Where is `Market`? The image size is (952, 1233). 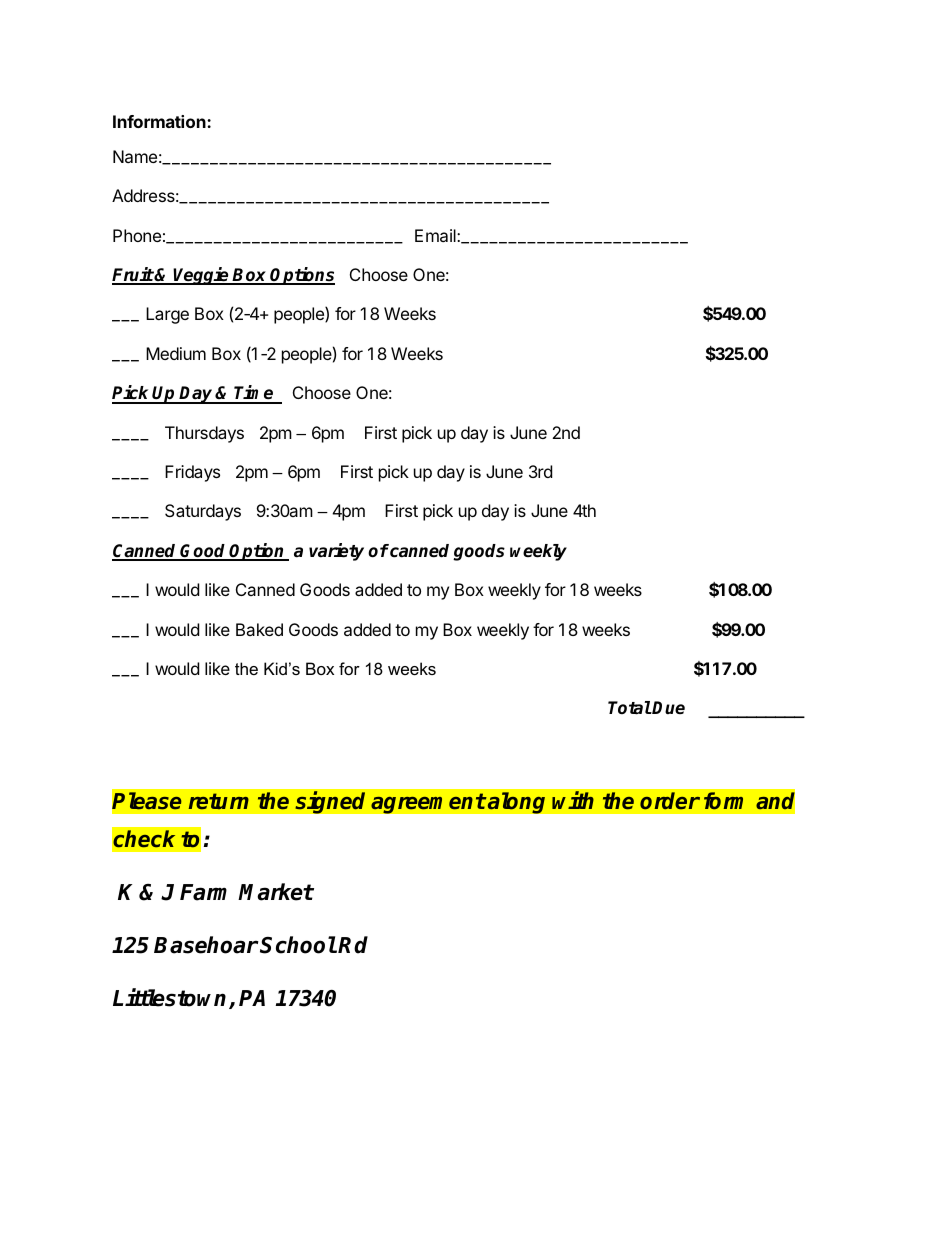 Market is located at coordinates (276, 892).
